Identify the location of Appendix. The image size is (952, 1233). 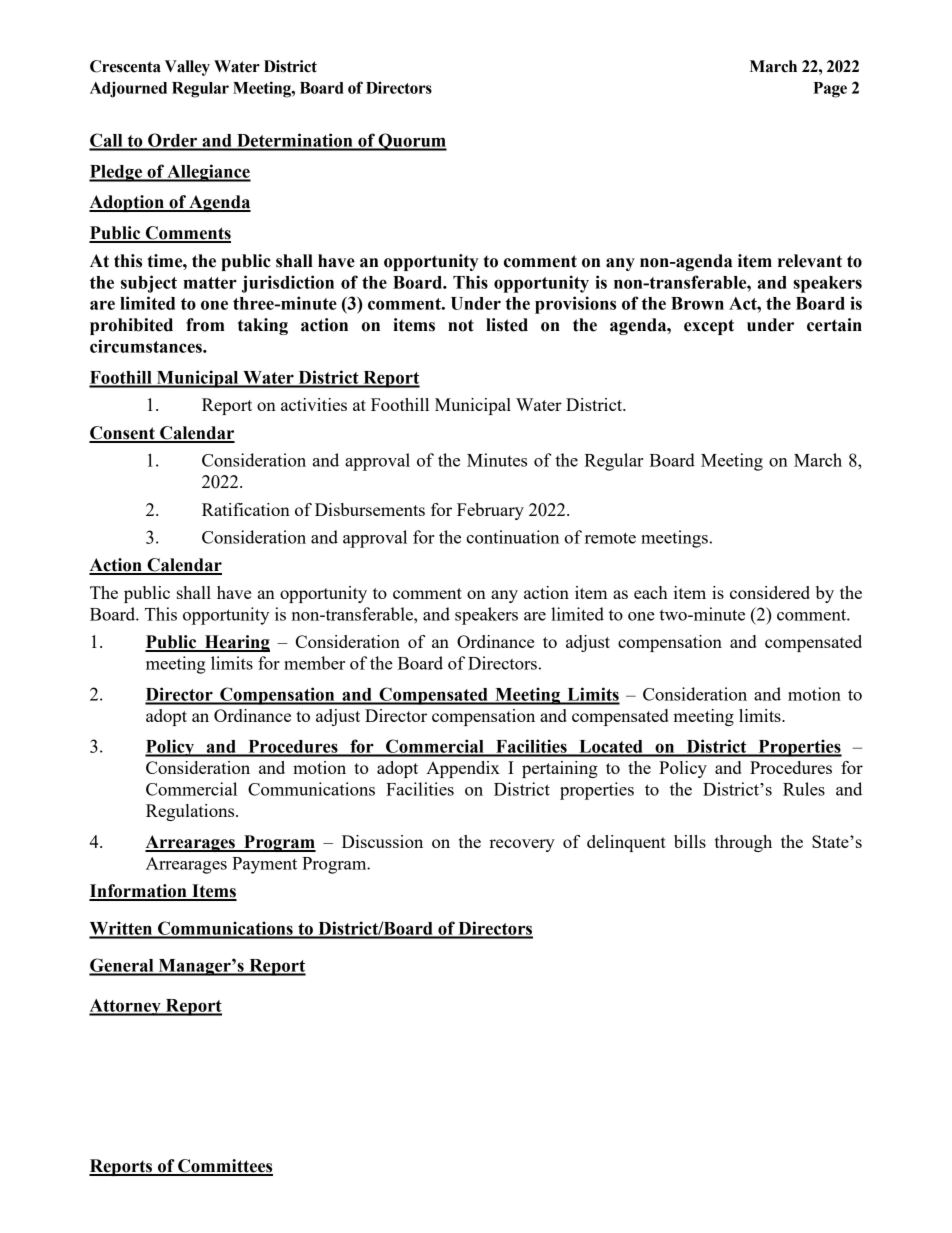
(463, 769).
